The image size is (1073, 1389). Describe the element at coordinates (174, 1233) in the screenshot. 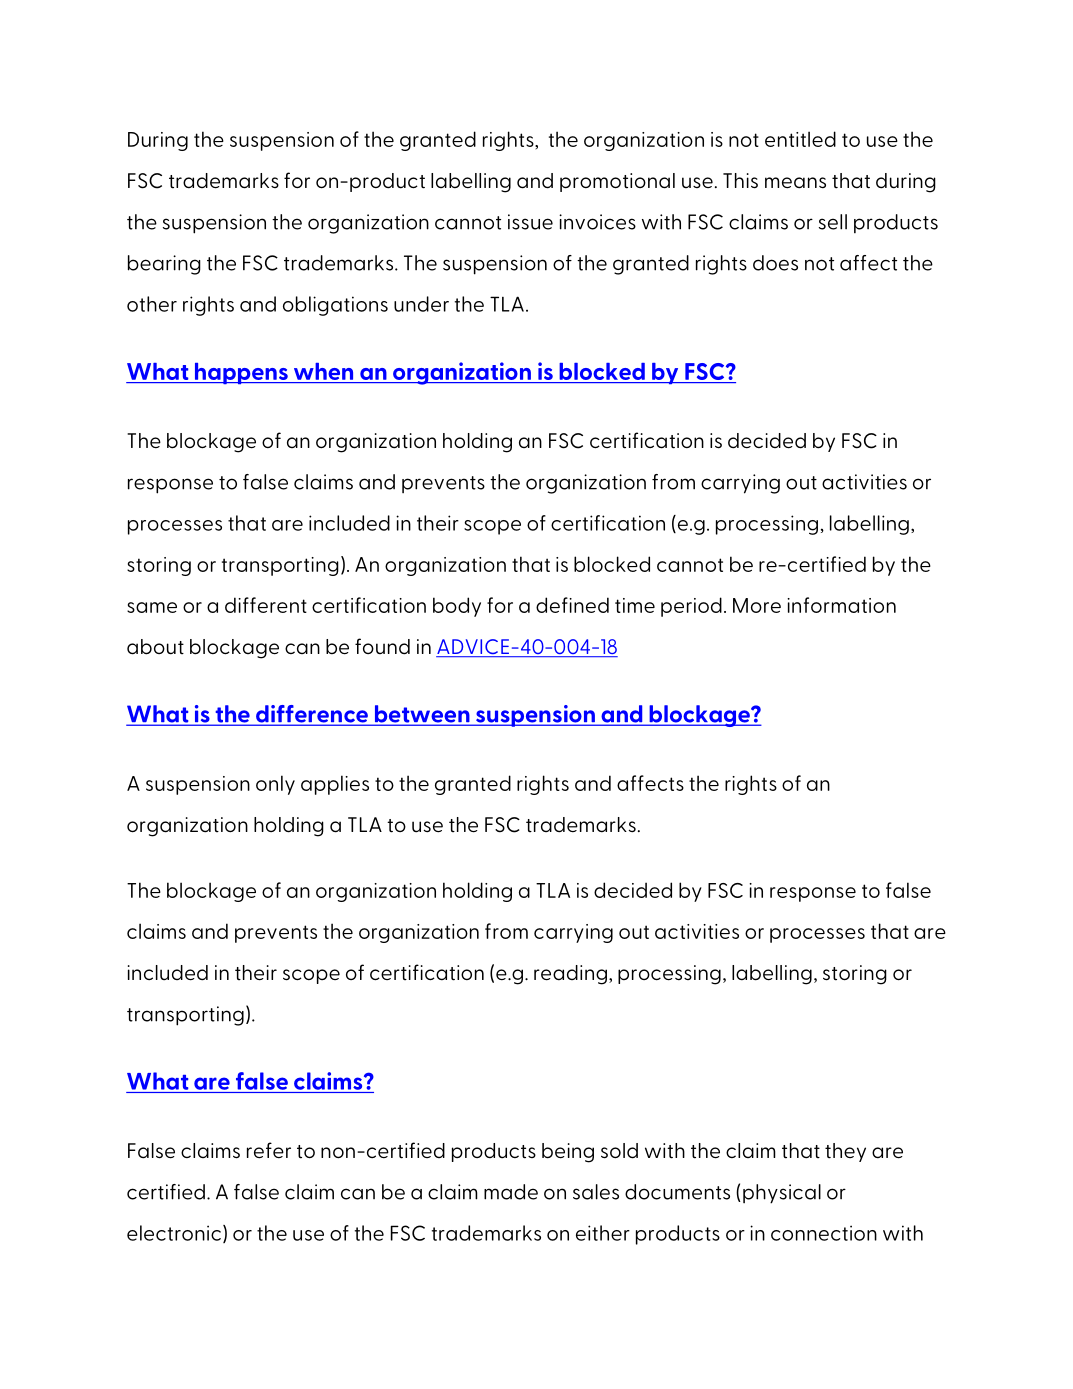

I see `electronic` at that location.
